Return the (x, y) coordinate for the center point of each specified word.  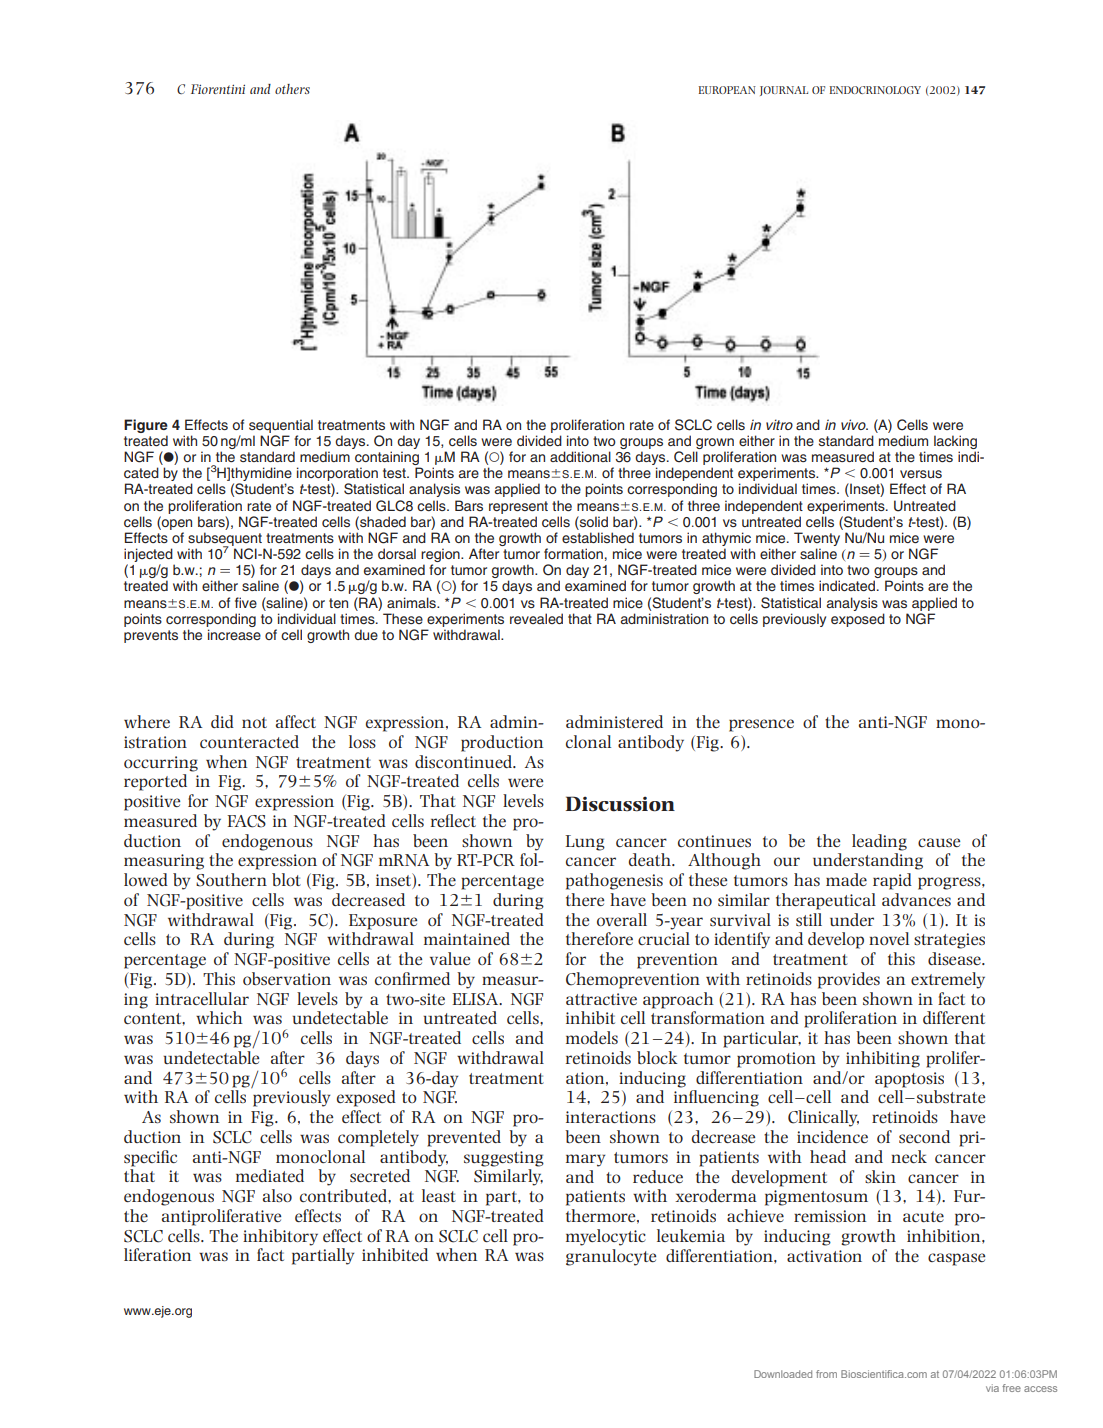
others (292, 89)
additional (580, 456)
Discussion (620, 804)
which (219, 1017)
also (277, 1195)
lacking (956, 443)
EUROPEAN (727, 90)
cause (939, 842)
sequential (281, 426)
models (592, 1037)
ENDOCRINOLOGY (875, 90)
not (254, 722)
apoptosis (909, 1080)
